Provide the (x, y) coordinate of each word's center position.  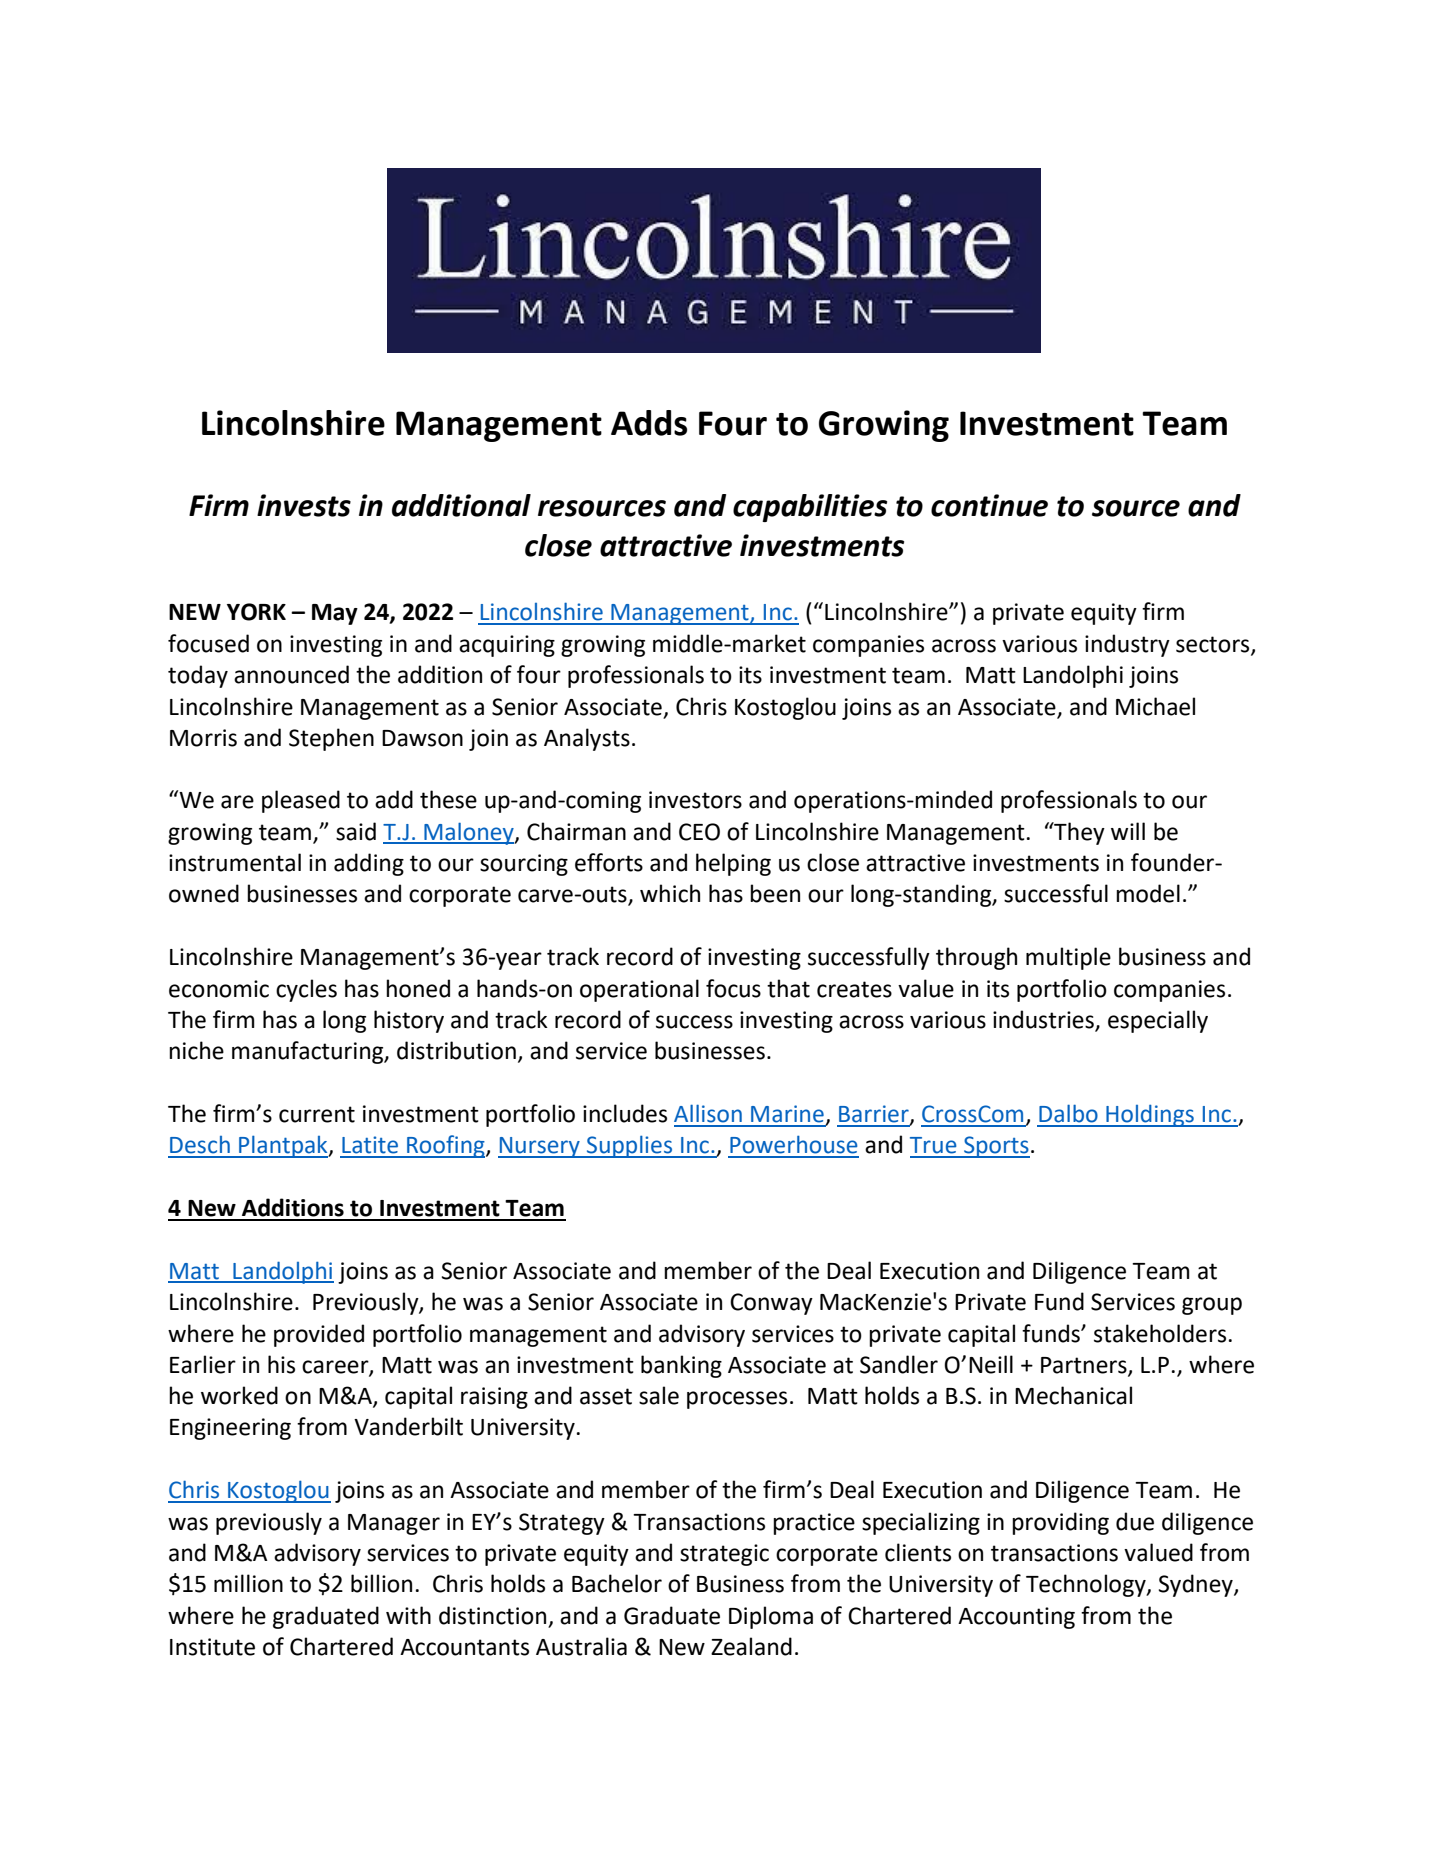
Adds (649, 423)
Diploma (771, 1617)
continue (989, 505)
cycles (306, 990)
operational (639, 990)
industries (1044, 1020)
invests (304, 505)
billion (381, 1583)
